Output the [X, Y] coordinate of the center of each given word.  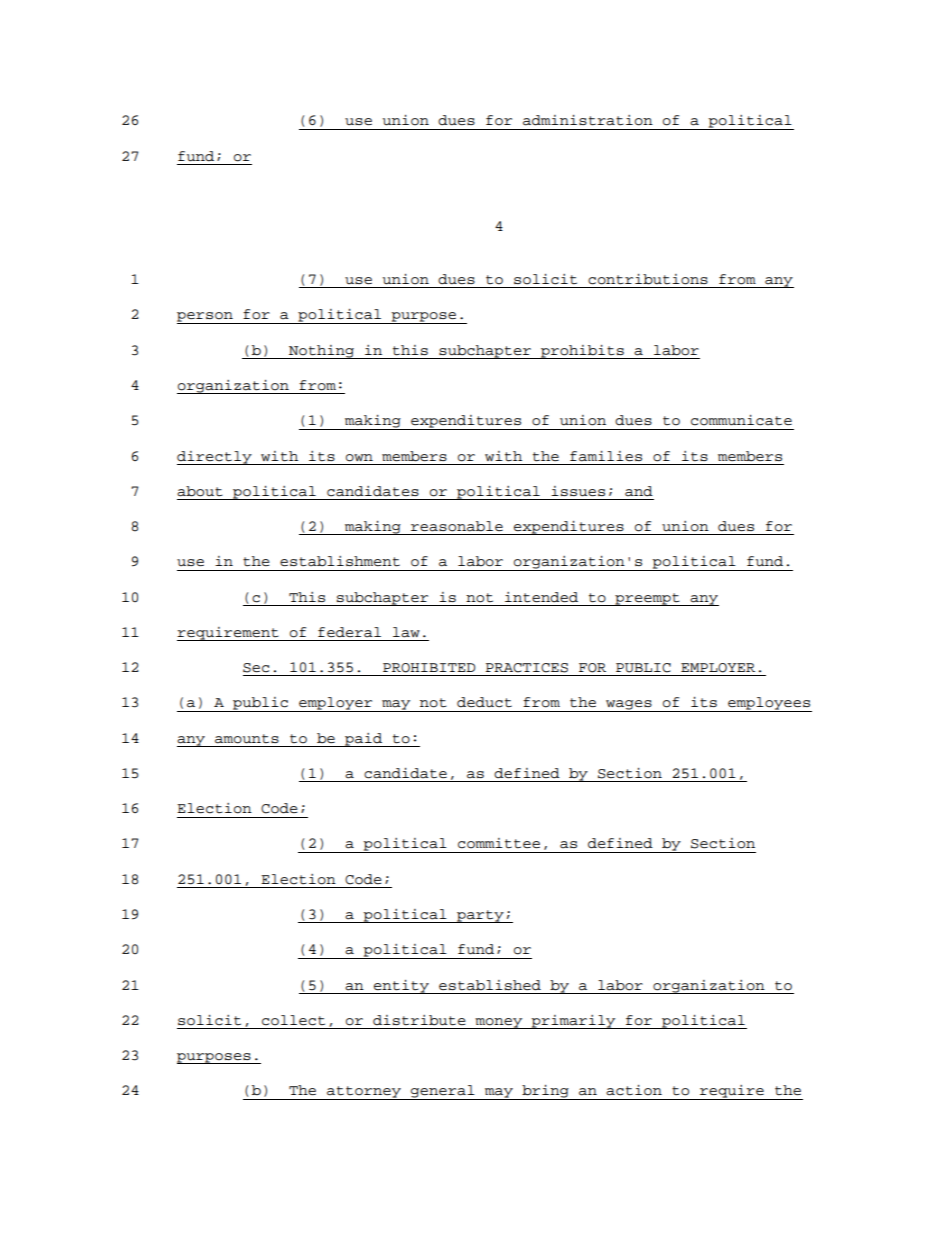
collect [293, 1020]
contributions [648, 279]
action [634, 1090]
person [206, 318]
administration [588, 120]
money [499, 1023]
